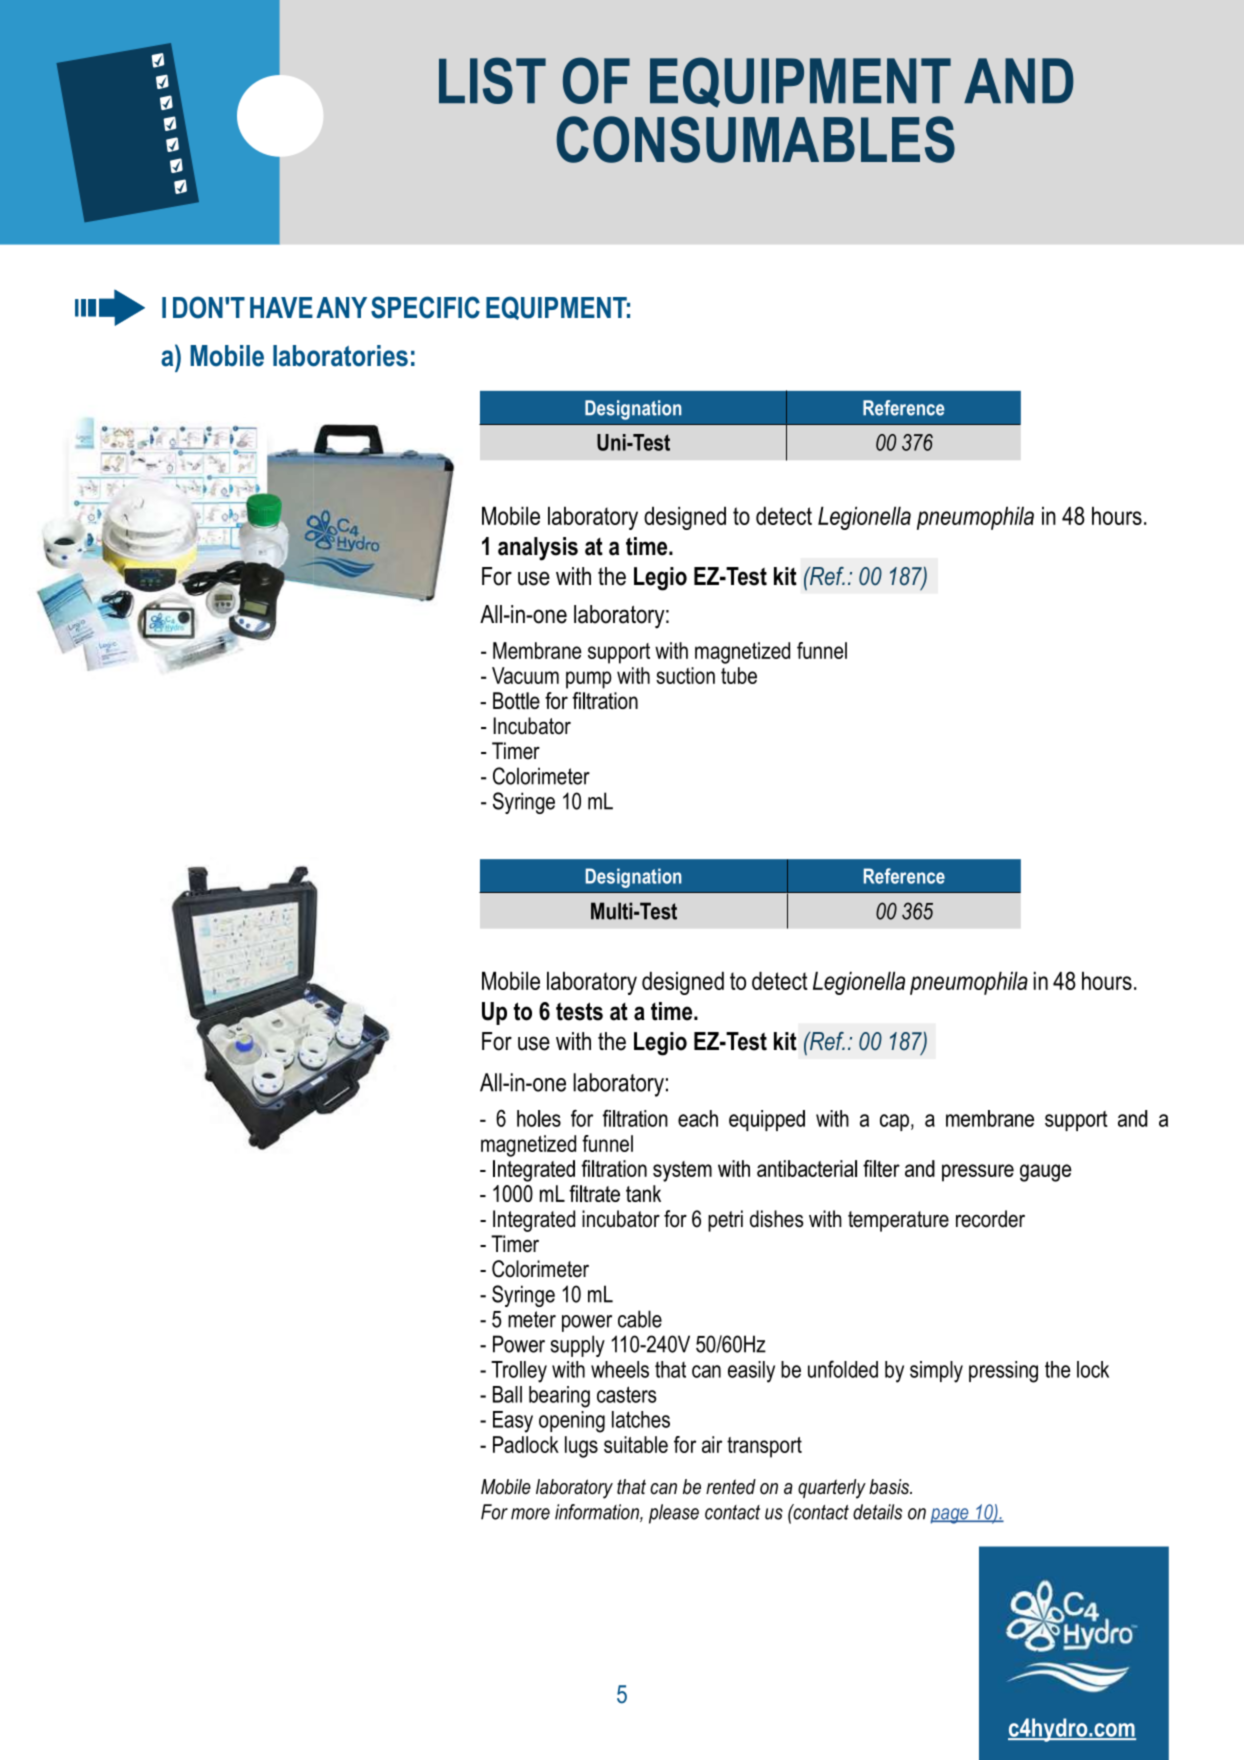 The image size is (1244, 1760). I want to click on suction, so click(685, 675).
